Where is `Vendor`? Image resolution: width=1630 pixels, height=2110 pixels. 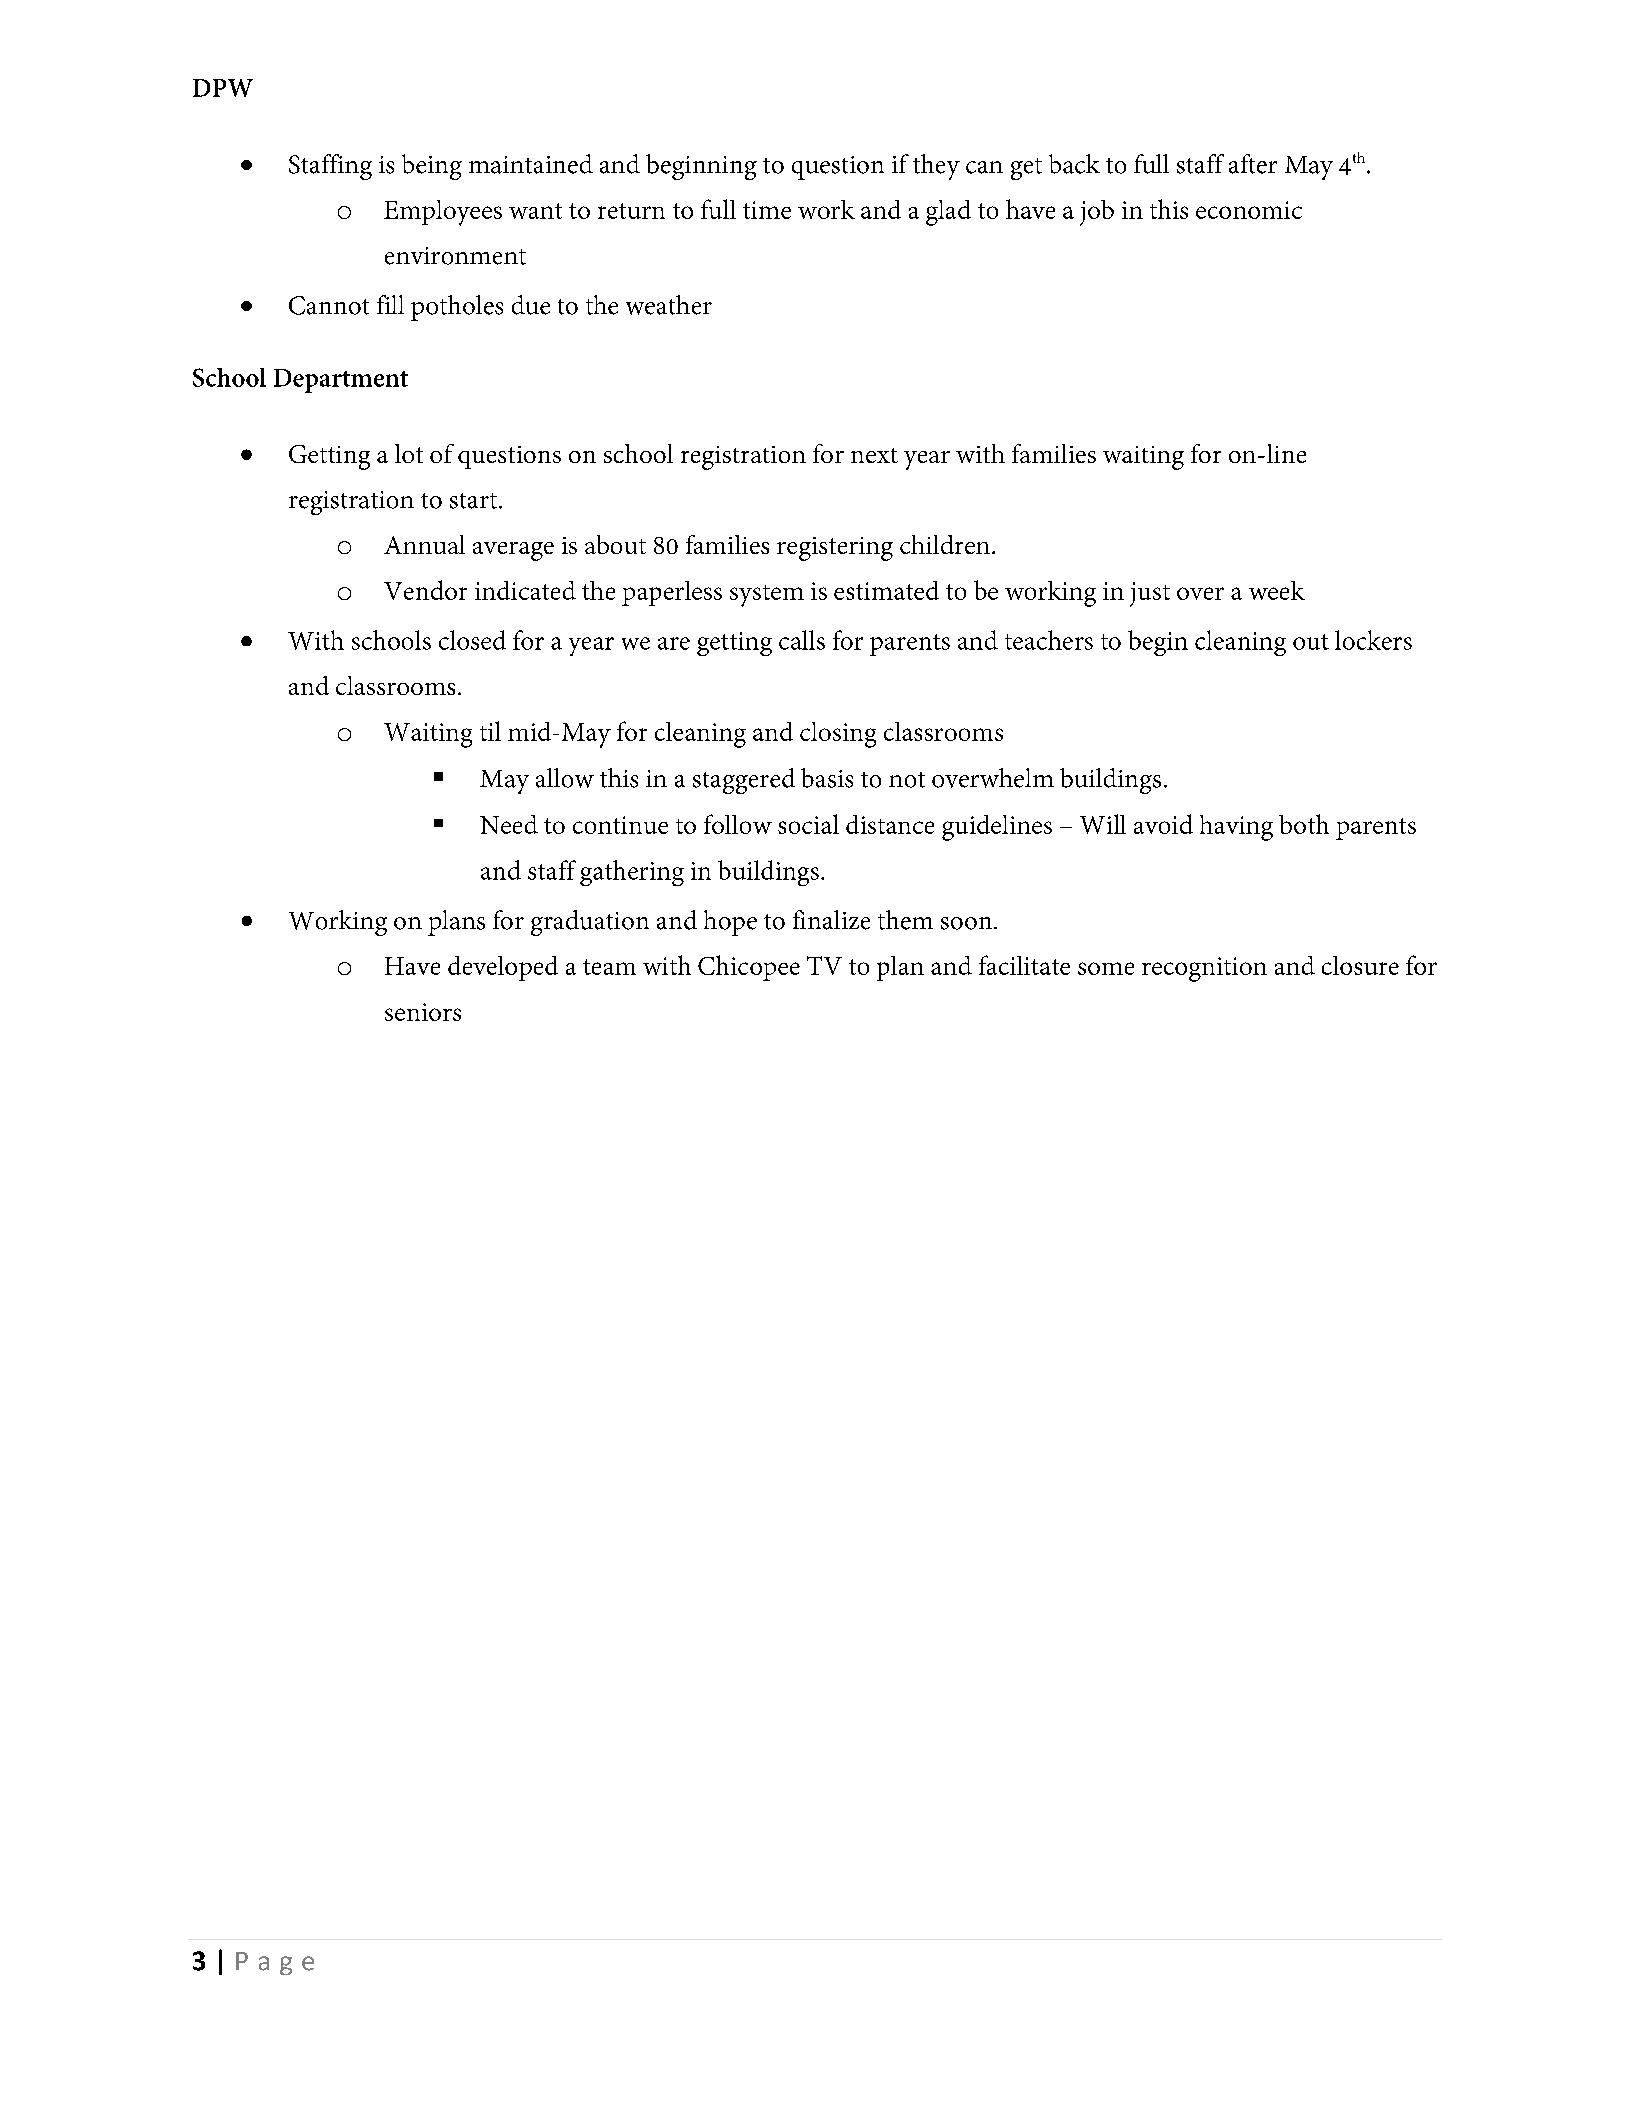
Vendor is located at coordinates (425, 590).
